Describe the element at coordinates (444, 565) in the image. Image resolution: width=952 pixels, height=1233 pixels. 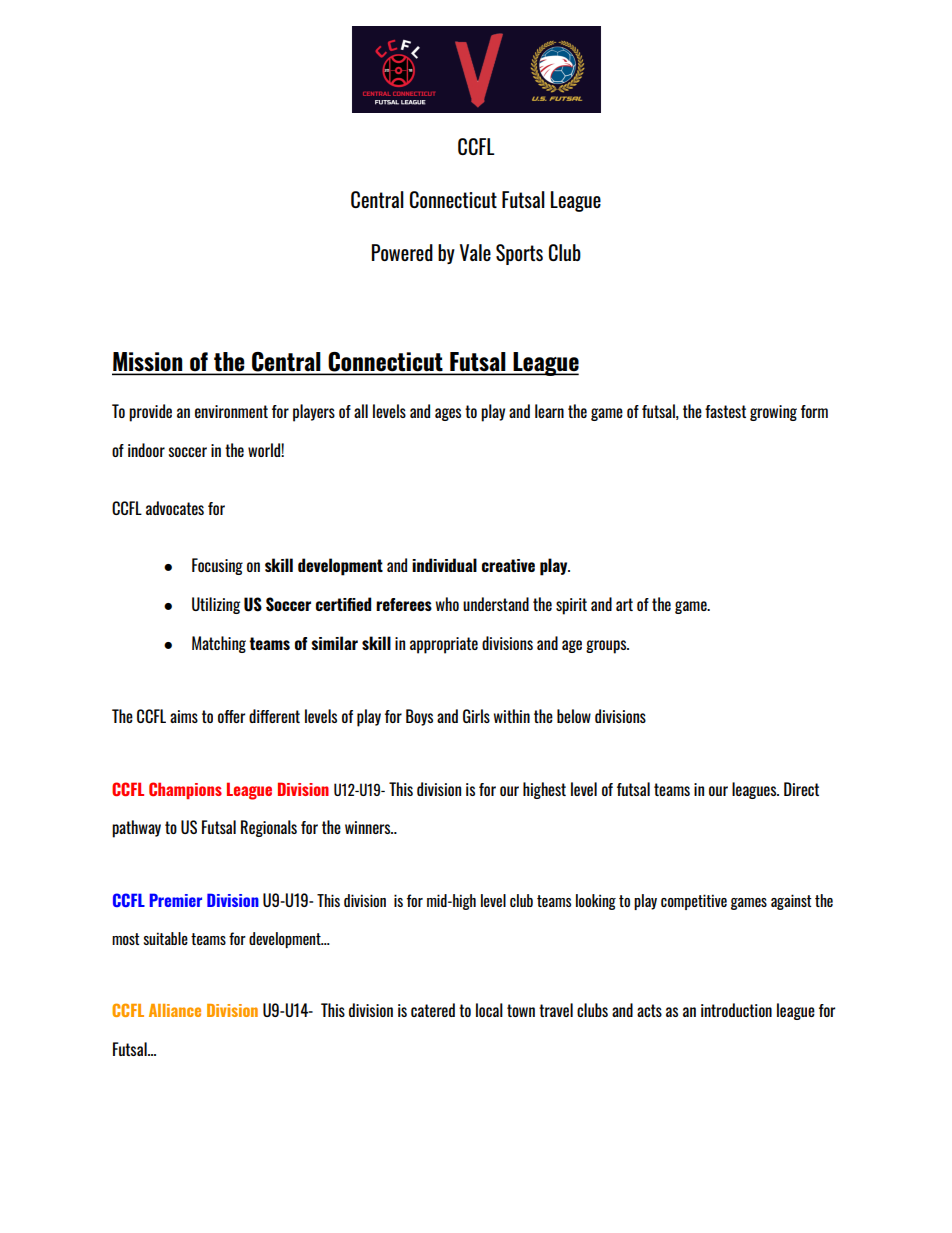
I see `individual` at that location.
